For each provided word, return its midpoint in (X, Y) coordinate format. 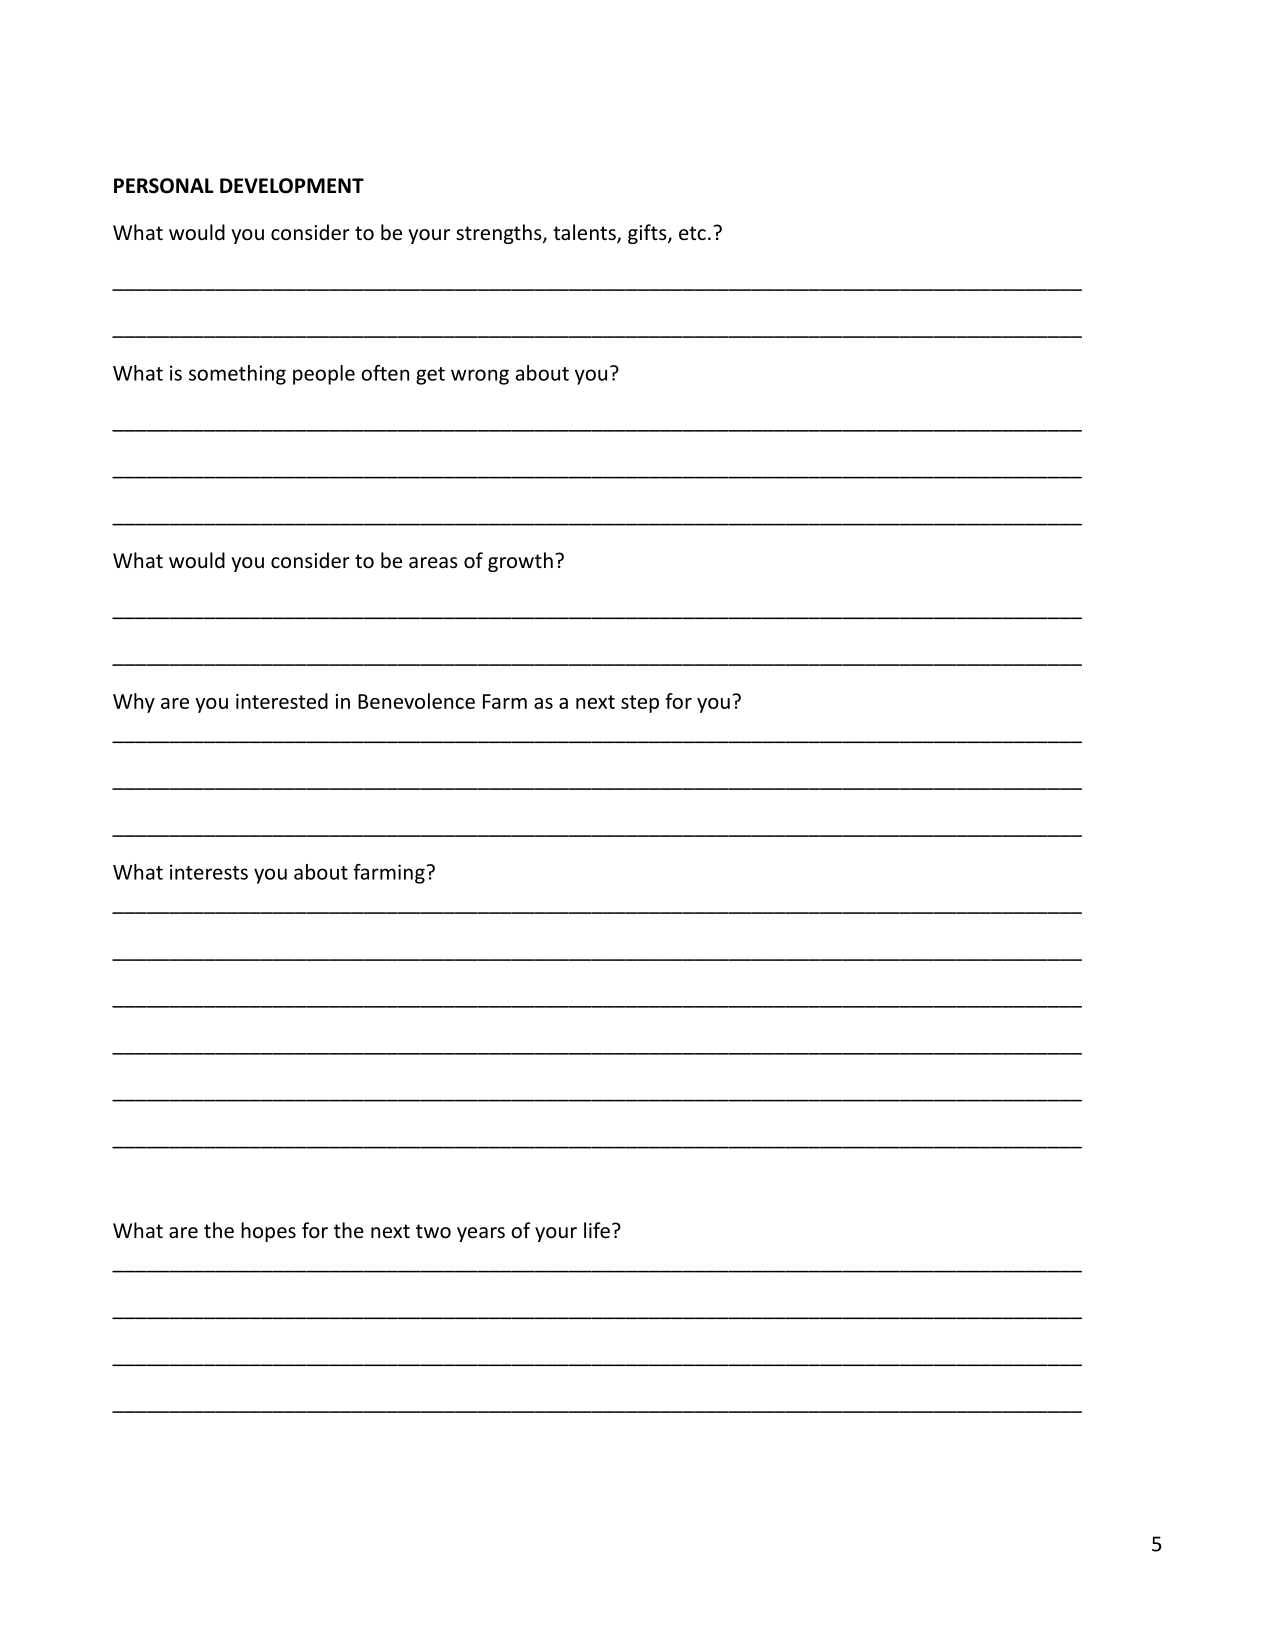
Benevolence (416, 701)
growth (520, 562)
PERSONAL (164, 186)
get (430, 376)
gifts (648, 234)
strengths (500, 234)
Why (134, 703)
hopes (268, 1232)
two (433, 1231)
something (237, 375)
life (597, 1230)
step (640, 704)
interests (209, 872)
